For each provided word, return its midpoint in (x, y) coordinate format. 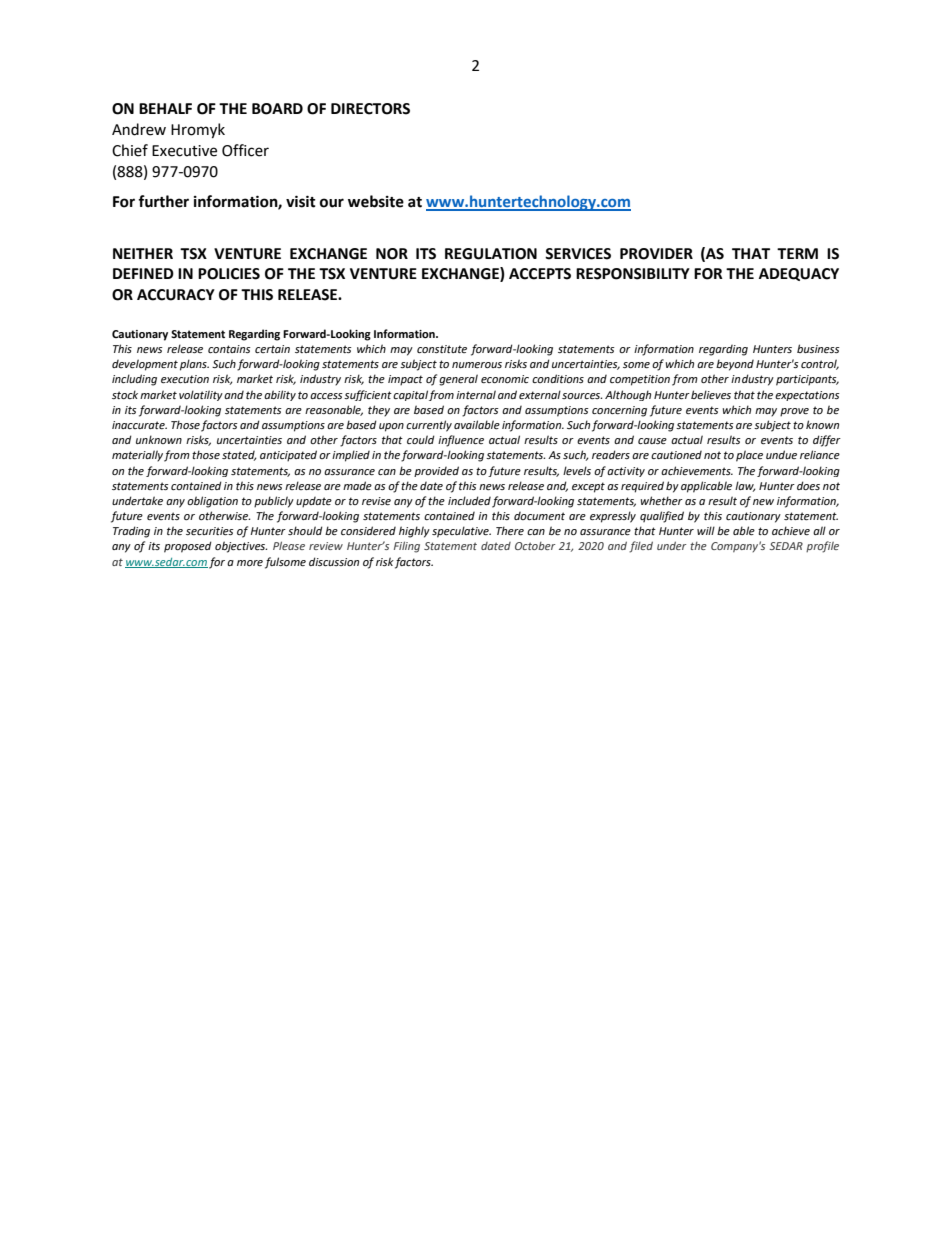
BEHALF (165, 108)
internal (476, 394)
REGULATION (491, 254)
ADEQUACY (799, 274)
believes (711, 394)
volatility (201, 395)
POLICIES (229, 274)
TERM (797, 253)
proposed (188, 547)
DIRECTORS (370, 109)
